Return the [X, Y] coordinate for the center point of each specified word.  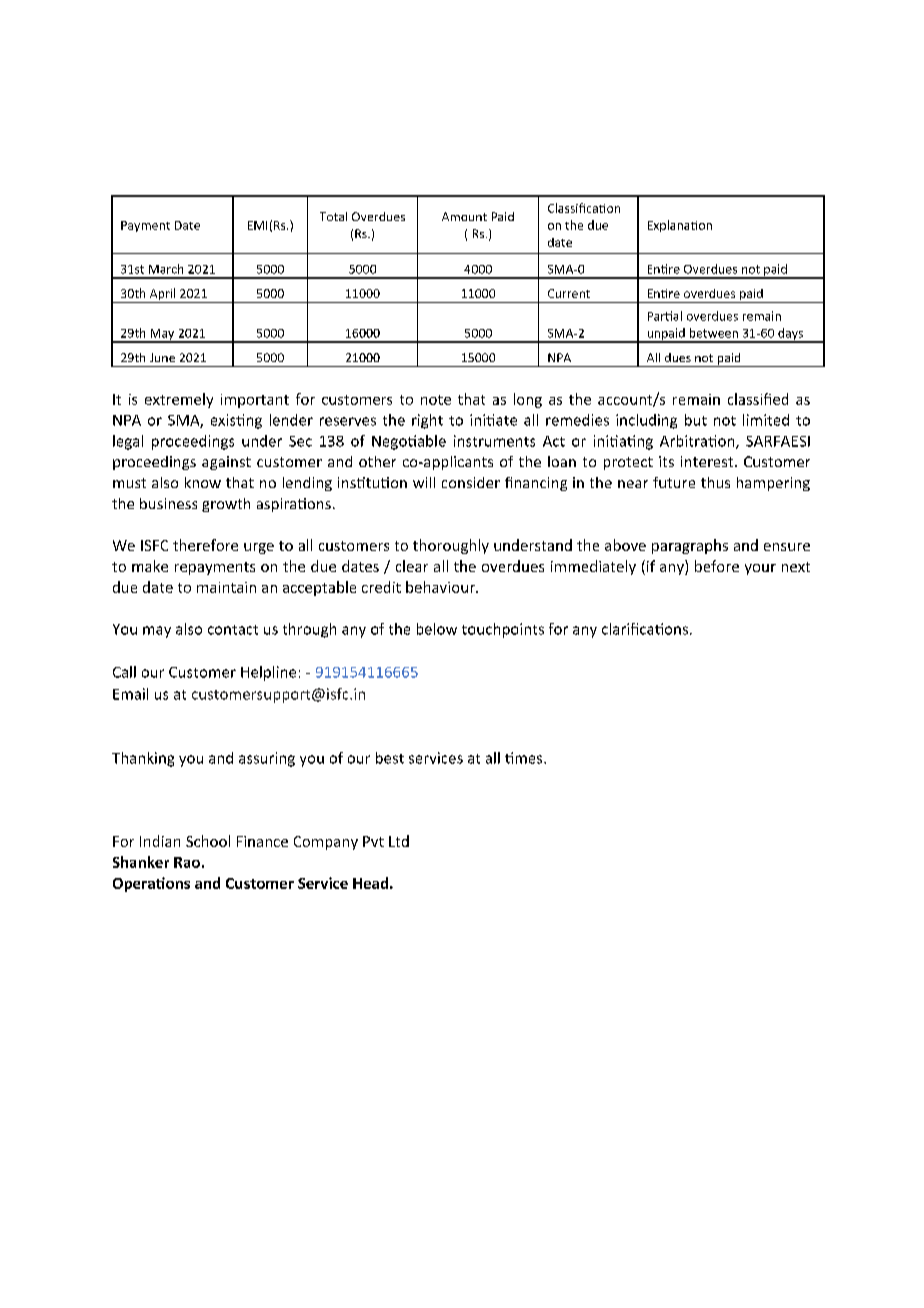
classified [758, 399]
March [166, 269]
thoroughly [451, 546]
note [436, 400]
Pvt [373, 841]
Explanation [680, 226]
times [525, 758]
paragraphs [690, 546]
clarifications [646, 629]
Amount [464, 216]
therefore [205, 545]
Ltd [399, 841]
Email [130, 694]
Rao [187, 862]
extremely [179, 400]
